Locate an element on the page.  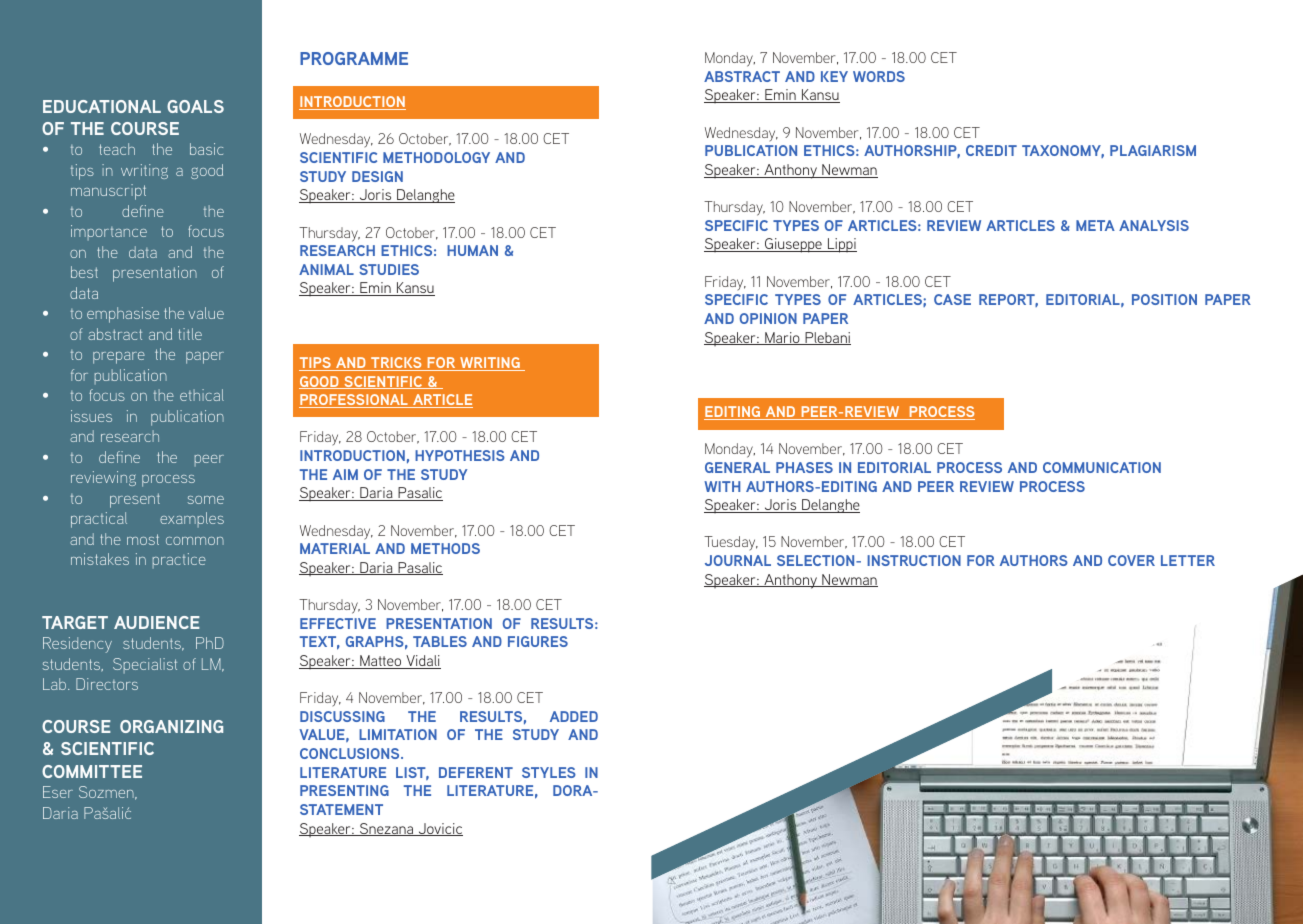
STYLES is located at coordinates (549, 772).
